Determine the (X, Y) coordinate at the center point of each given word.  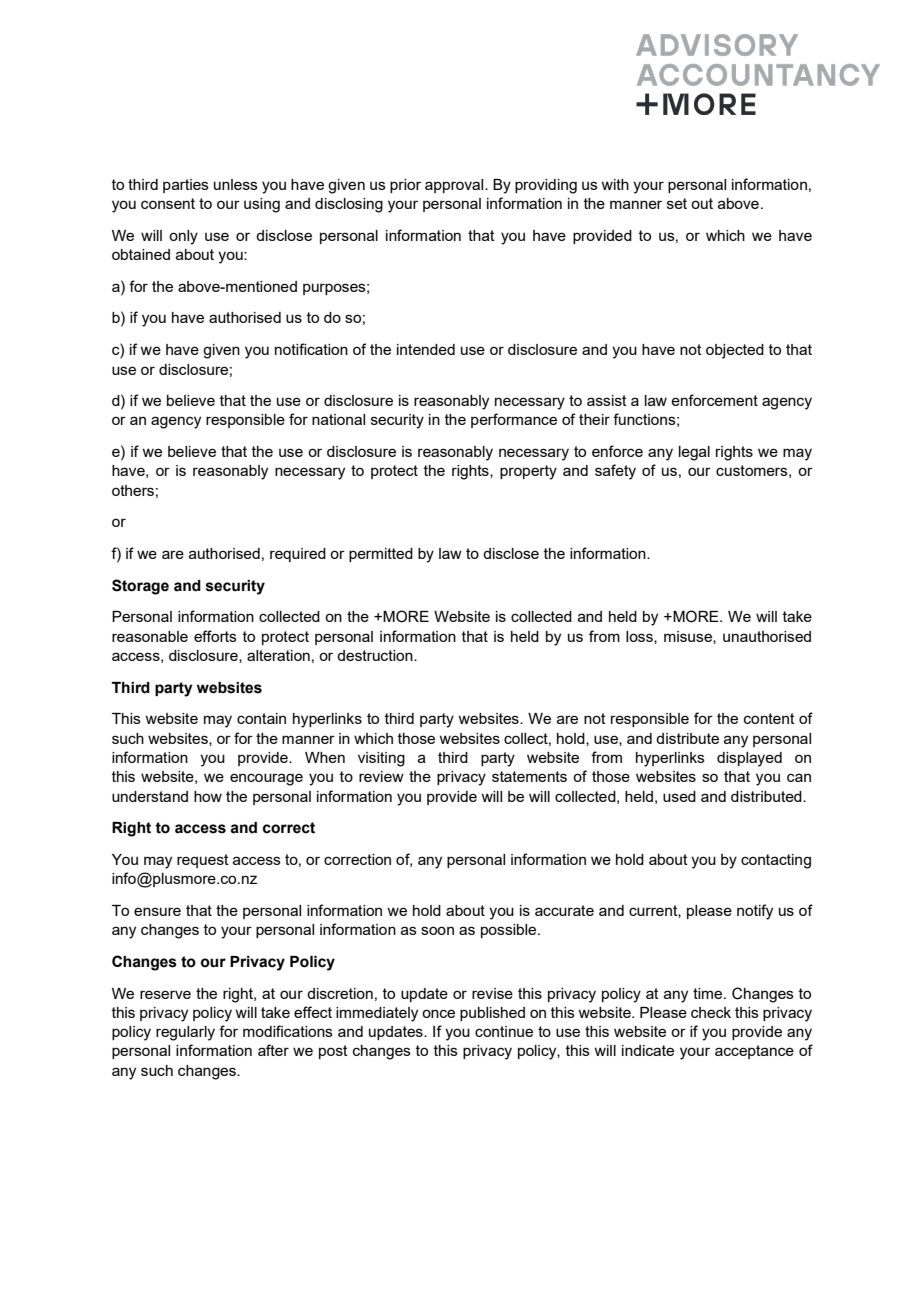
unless (236, 184)
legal (694, 453)
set (677, 203)
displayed (749, 759)
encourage (266, 779)
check (711, 1012)
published (492, 1014)
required (298, 555)
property (528, 472)
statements (529, 776)
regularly (185, 1033)
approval (455, 186)
